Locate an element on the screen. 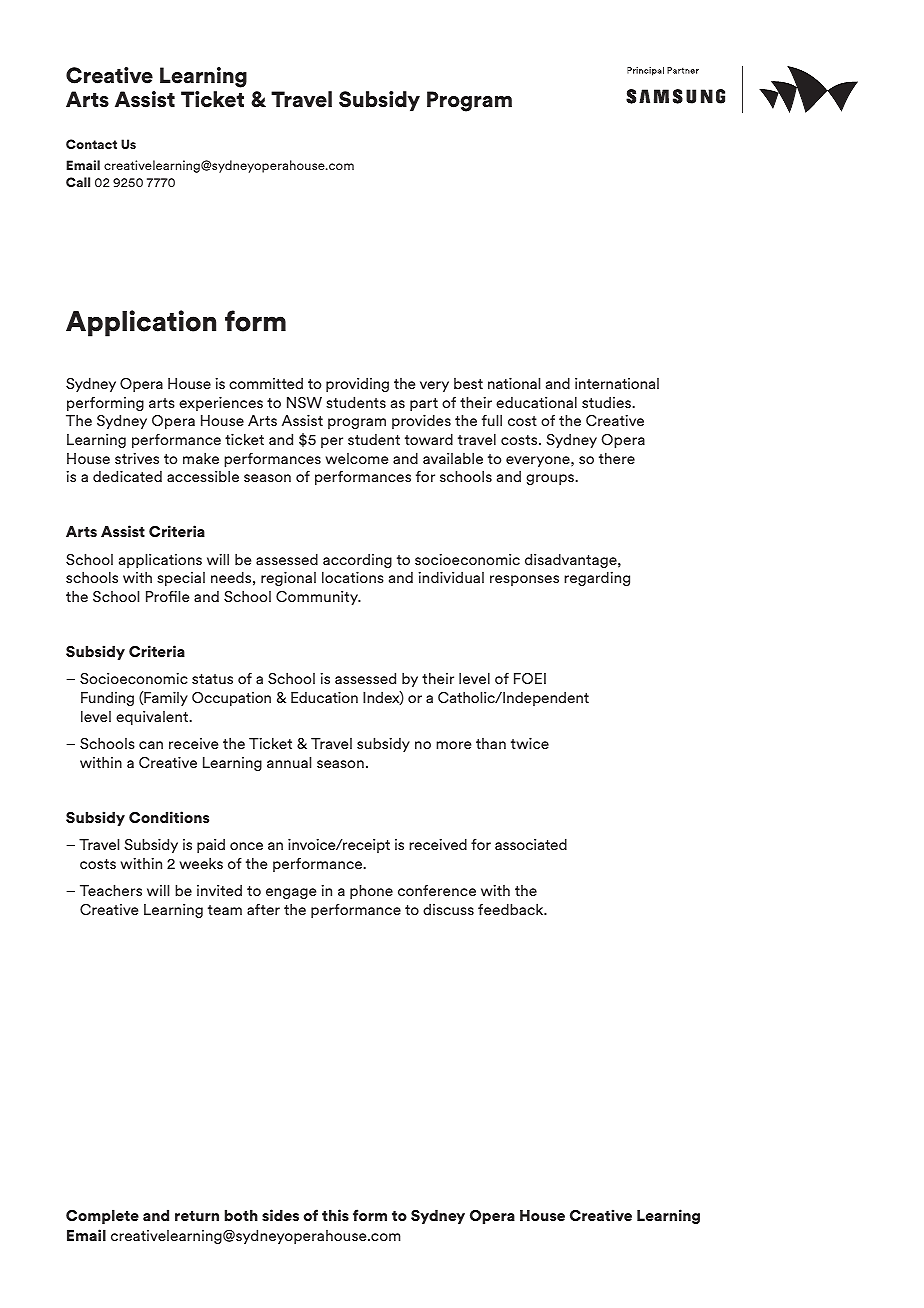  best is located at coordinates (468, 383).
